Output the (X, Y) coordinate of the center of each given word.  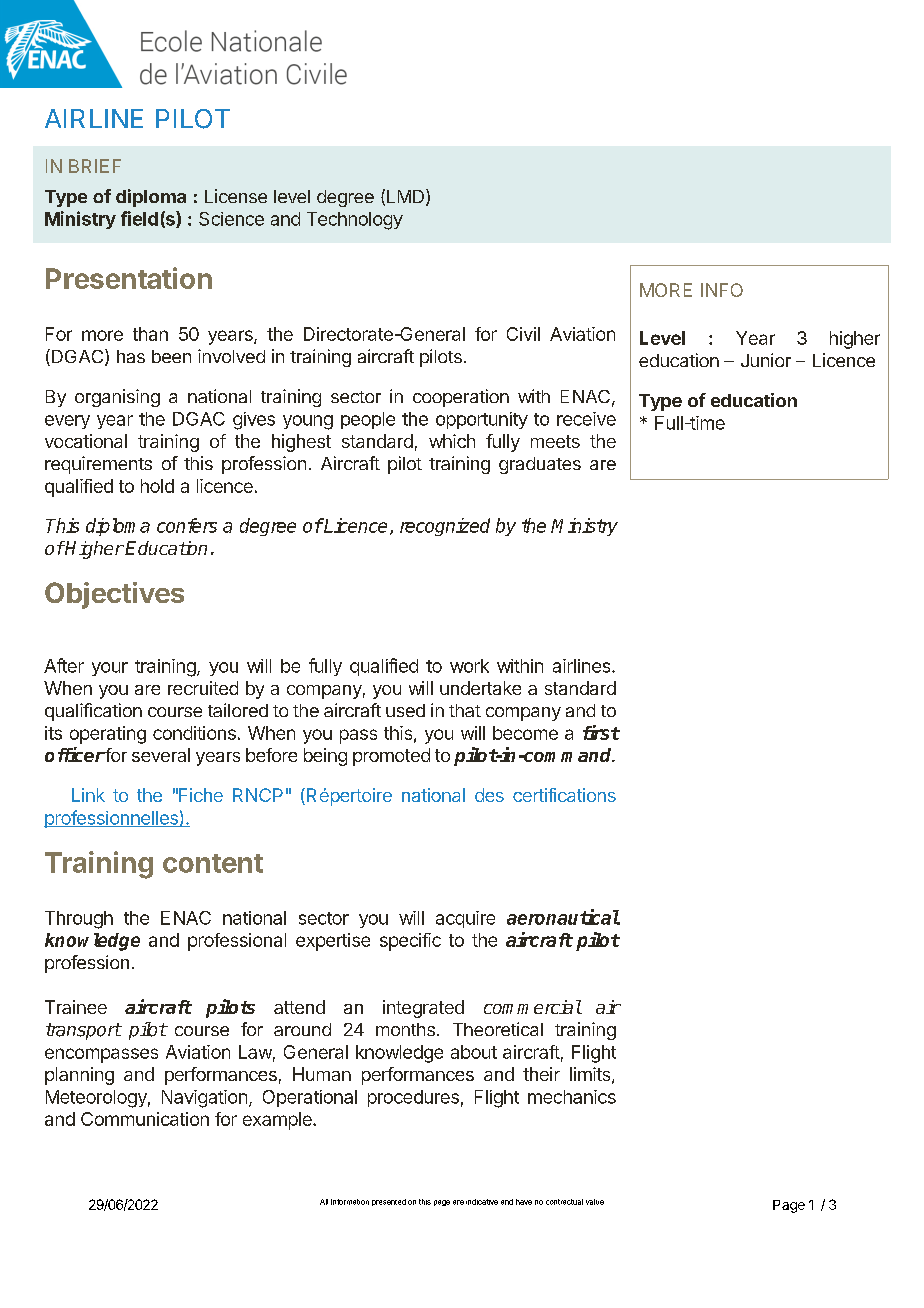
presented (389, 1202)
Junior (766, 360)
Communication (145, 1119)
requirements (98, 465)
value (595, 1202)
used (405, 710)
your (110, 669)
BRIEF (95, 166)
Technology (355, 221)
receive (586, 419)
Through (79, 920)
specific (410, 942)
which (452, 441)
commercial (533, 1007)
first (601, 732)
